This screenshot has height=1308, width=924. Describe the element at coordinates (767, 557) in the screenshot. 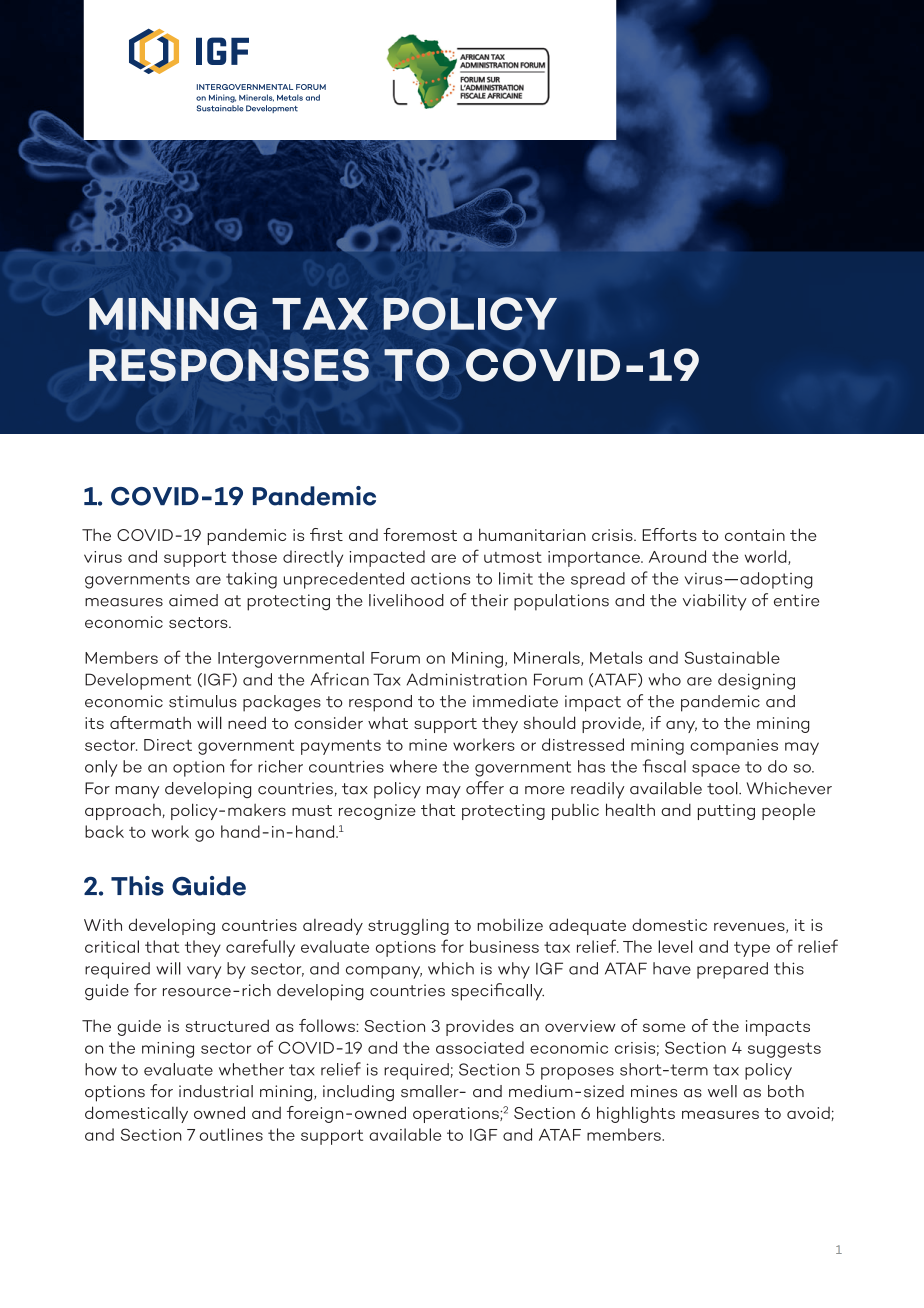

I see `world` at that location.
